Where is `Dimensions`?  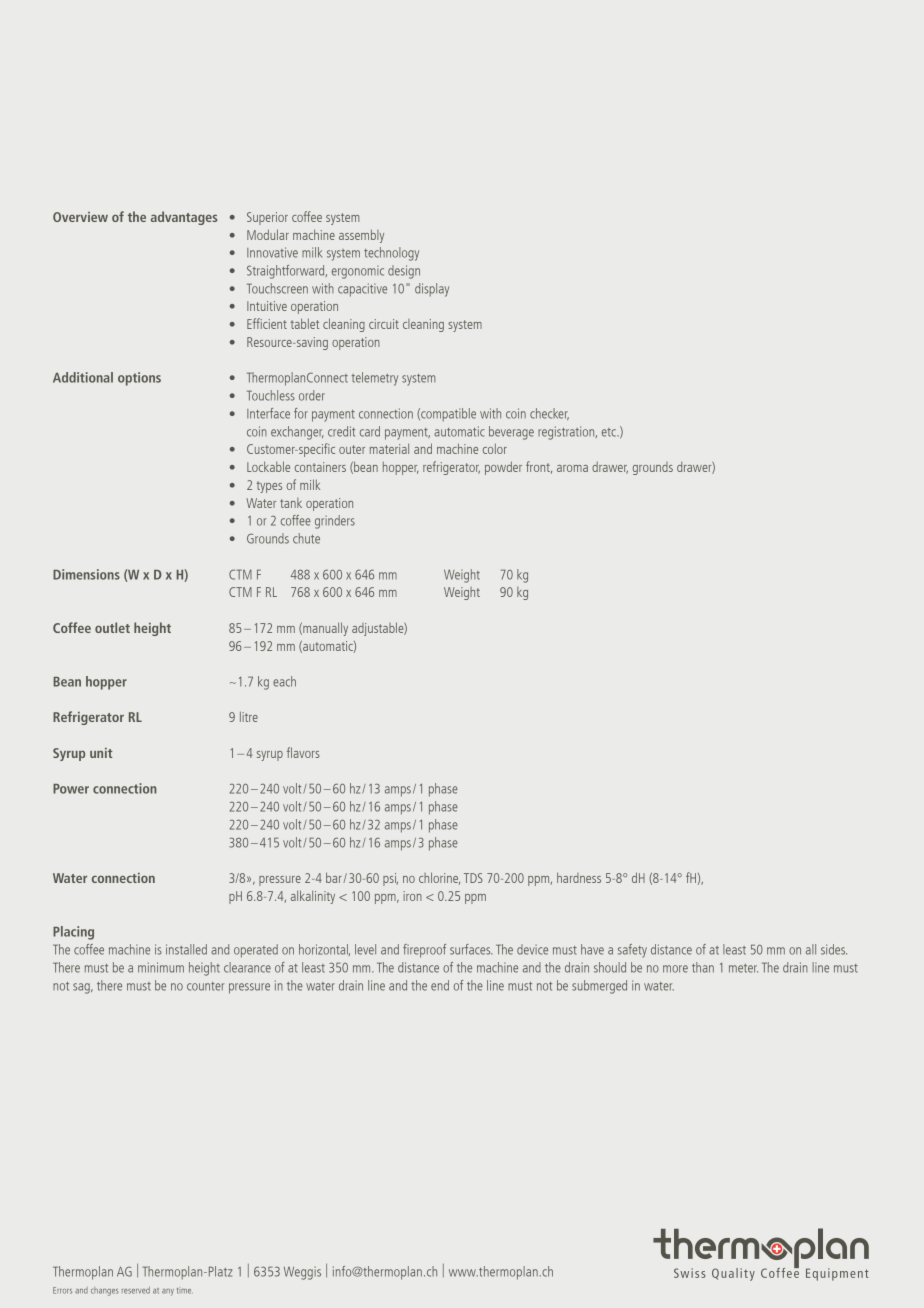
Dimensions is located at coordinates (86, 574).
